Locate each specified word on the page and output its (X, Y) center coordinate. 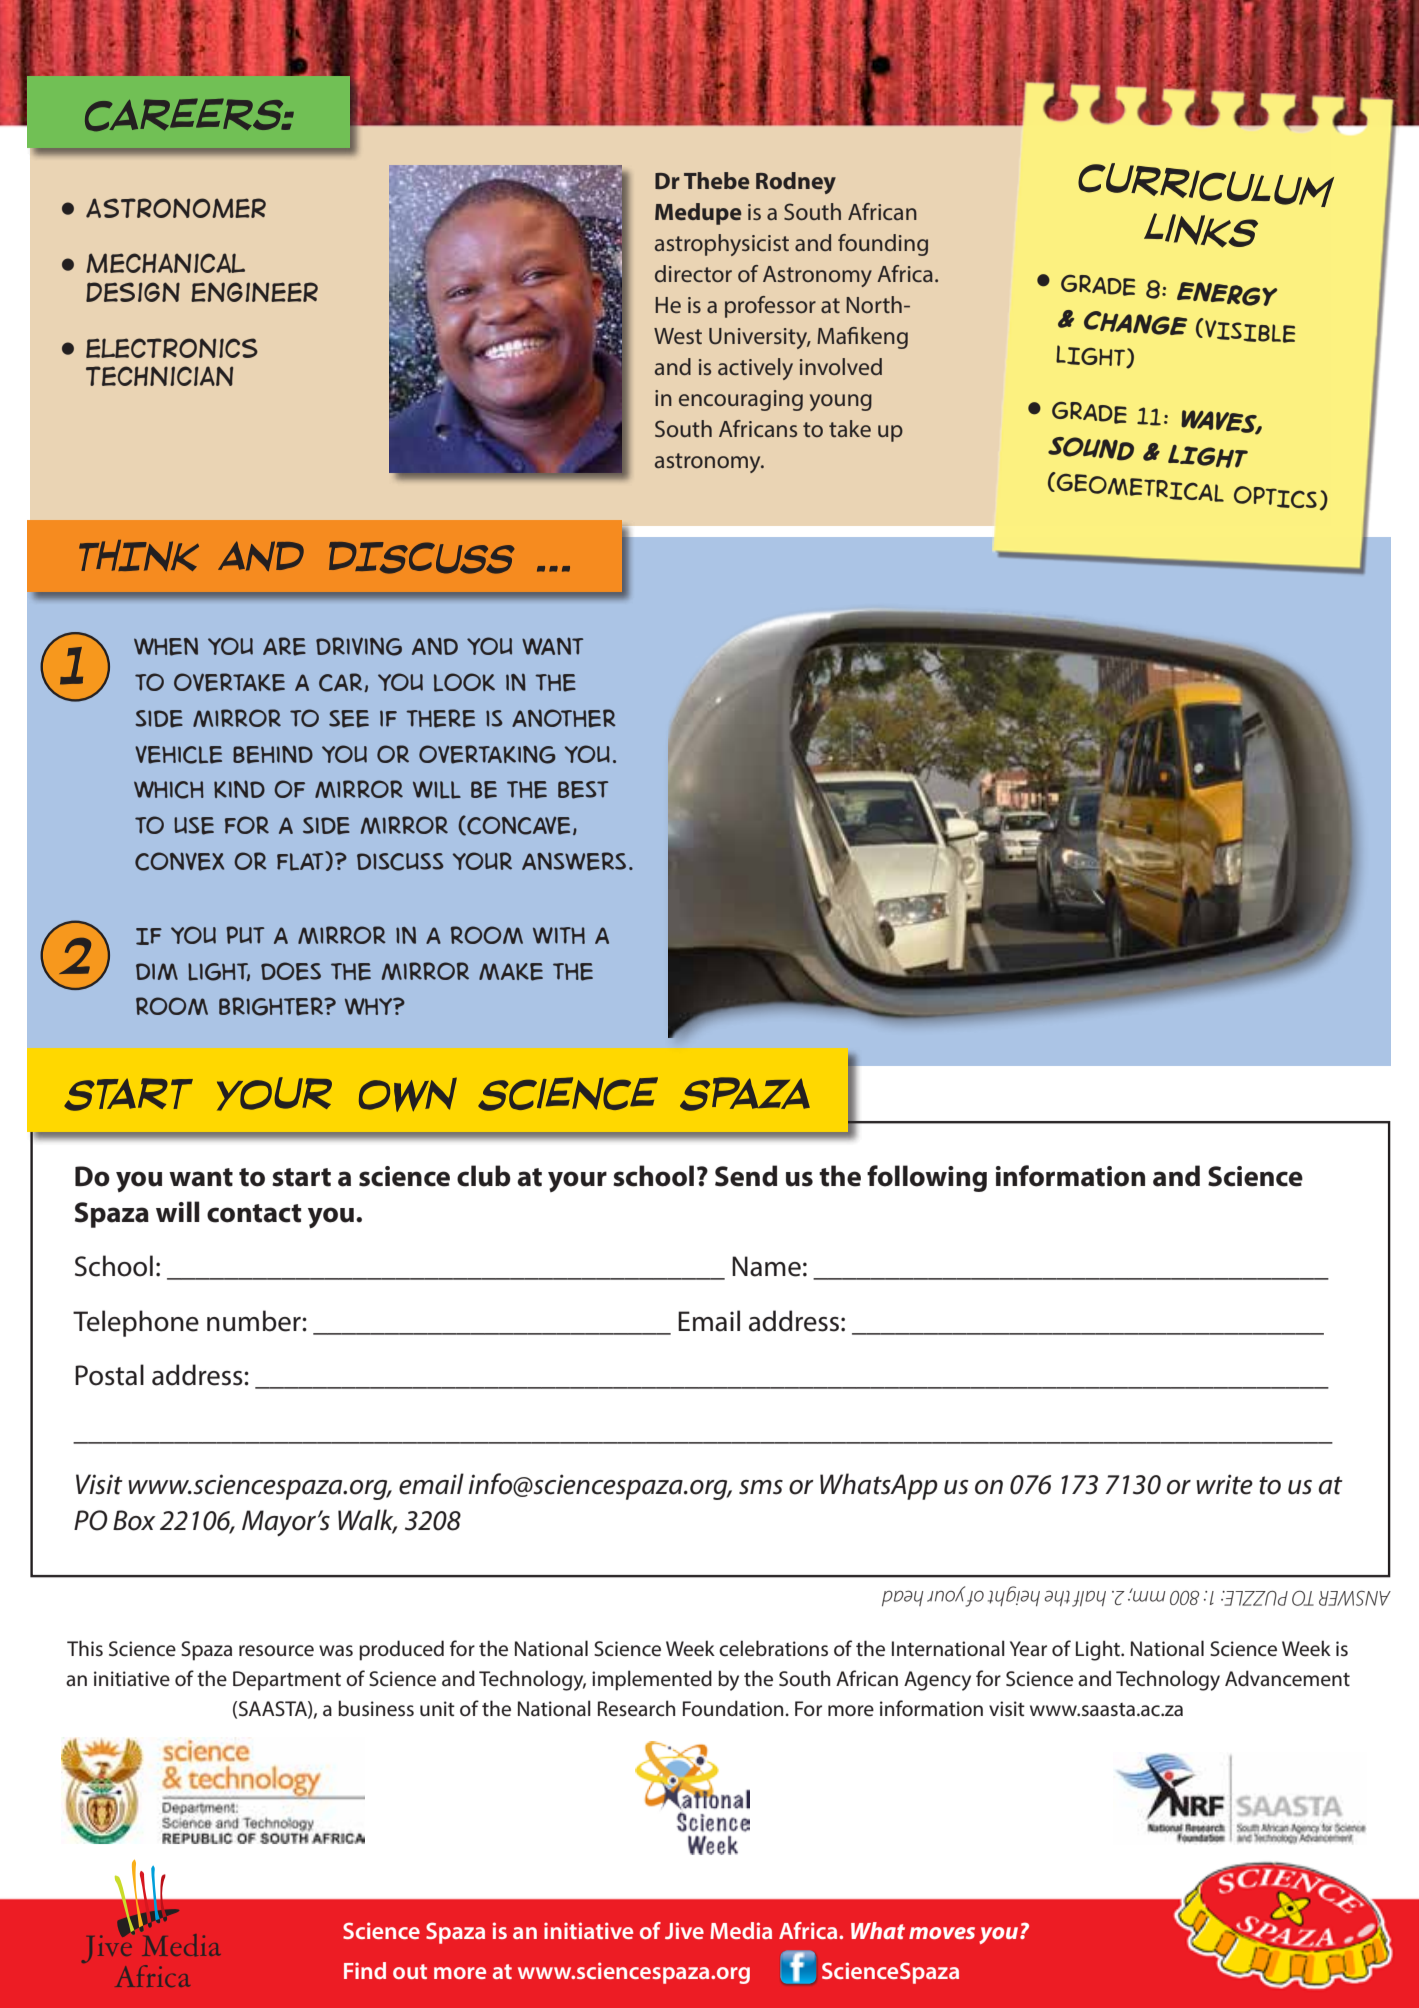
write (1224, 1484)
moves (942, 1933)
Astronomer (176, 208)
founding (883, 245)
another (564, 718)
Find (365, 1970)
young (841, 402)
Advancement (1287, 1678)
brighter (272, 1006)
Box (134, 1520)
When (166, 646)
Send (746, 1176)
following (927, 1178)
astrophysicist (722, 245)
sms (761, 1487)
